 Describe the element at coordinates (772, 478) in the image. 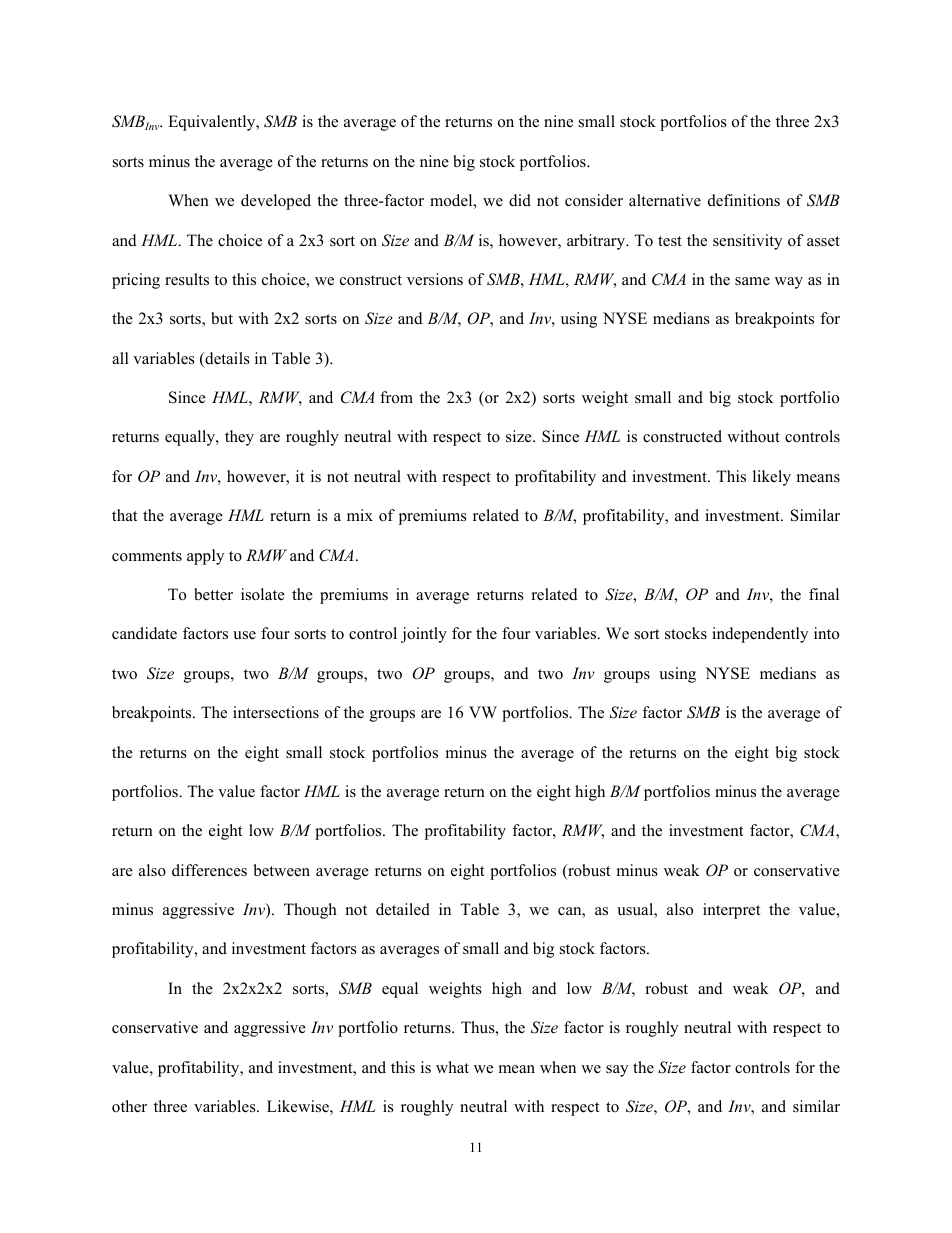

I see `likely` at that location.
